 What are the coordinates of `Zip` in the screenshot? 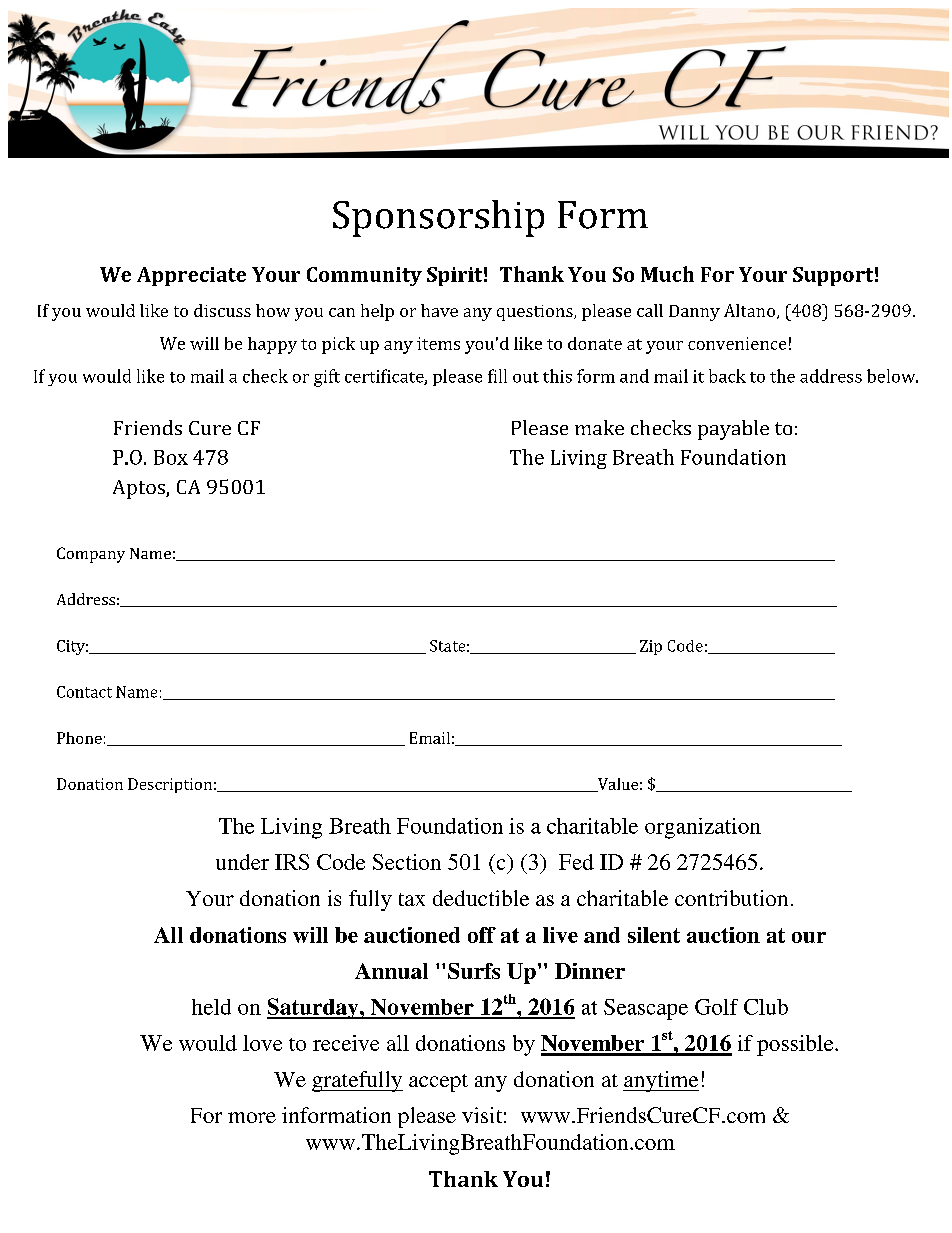 It's located at (651, 647).
